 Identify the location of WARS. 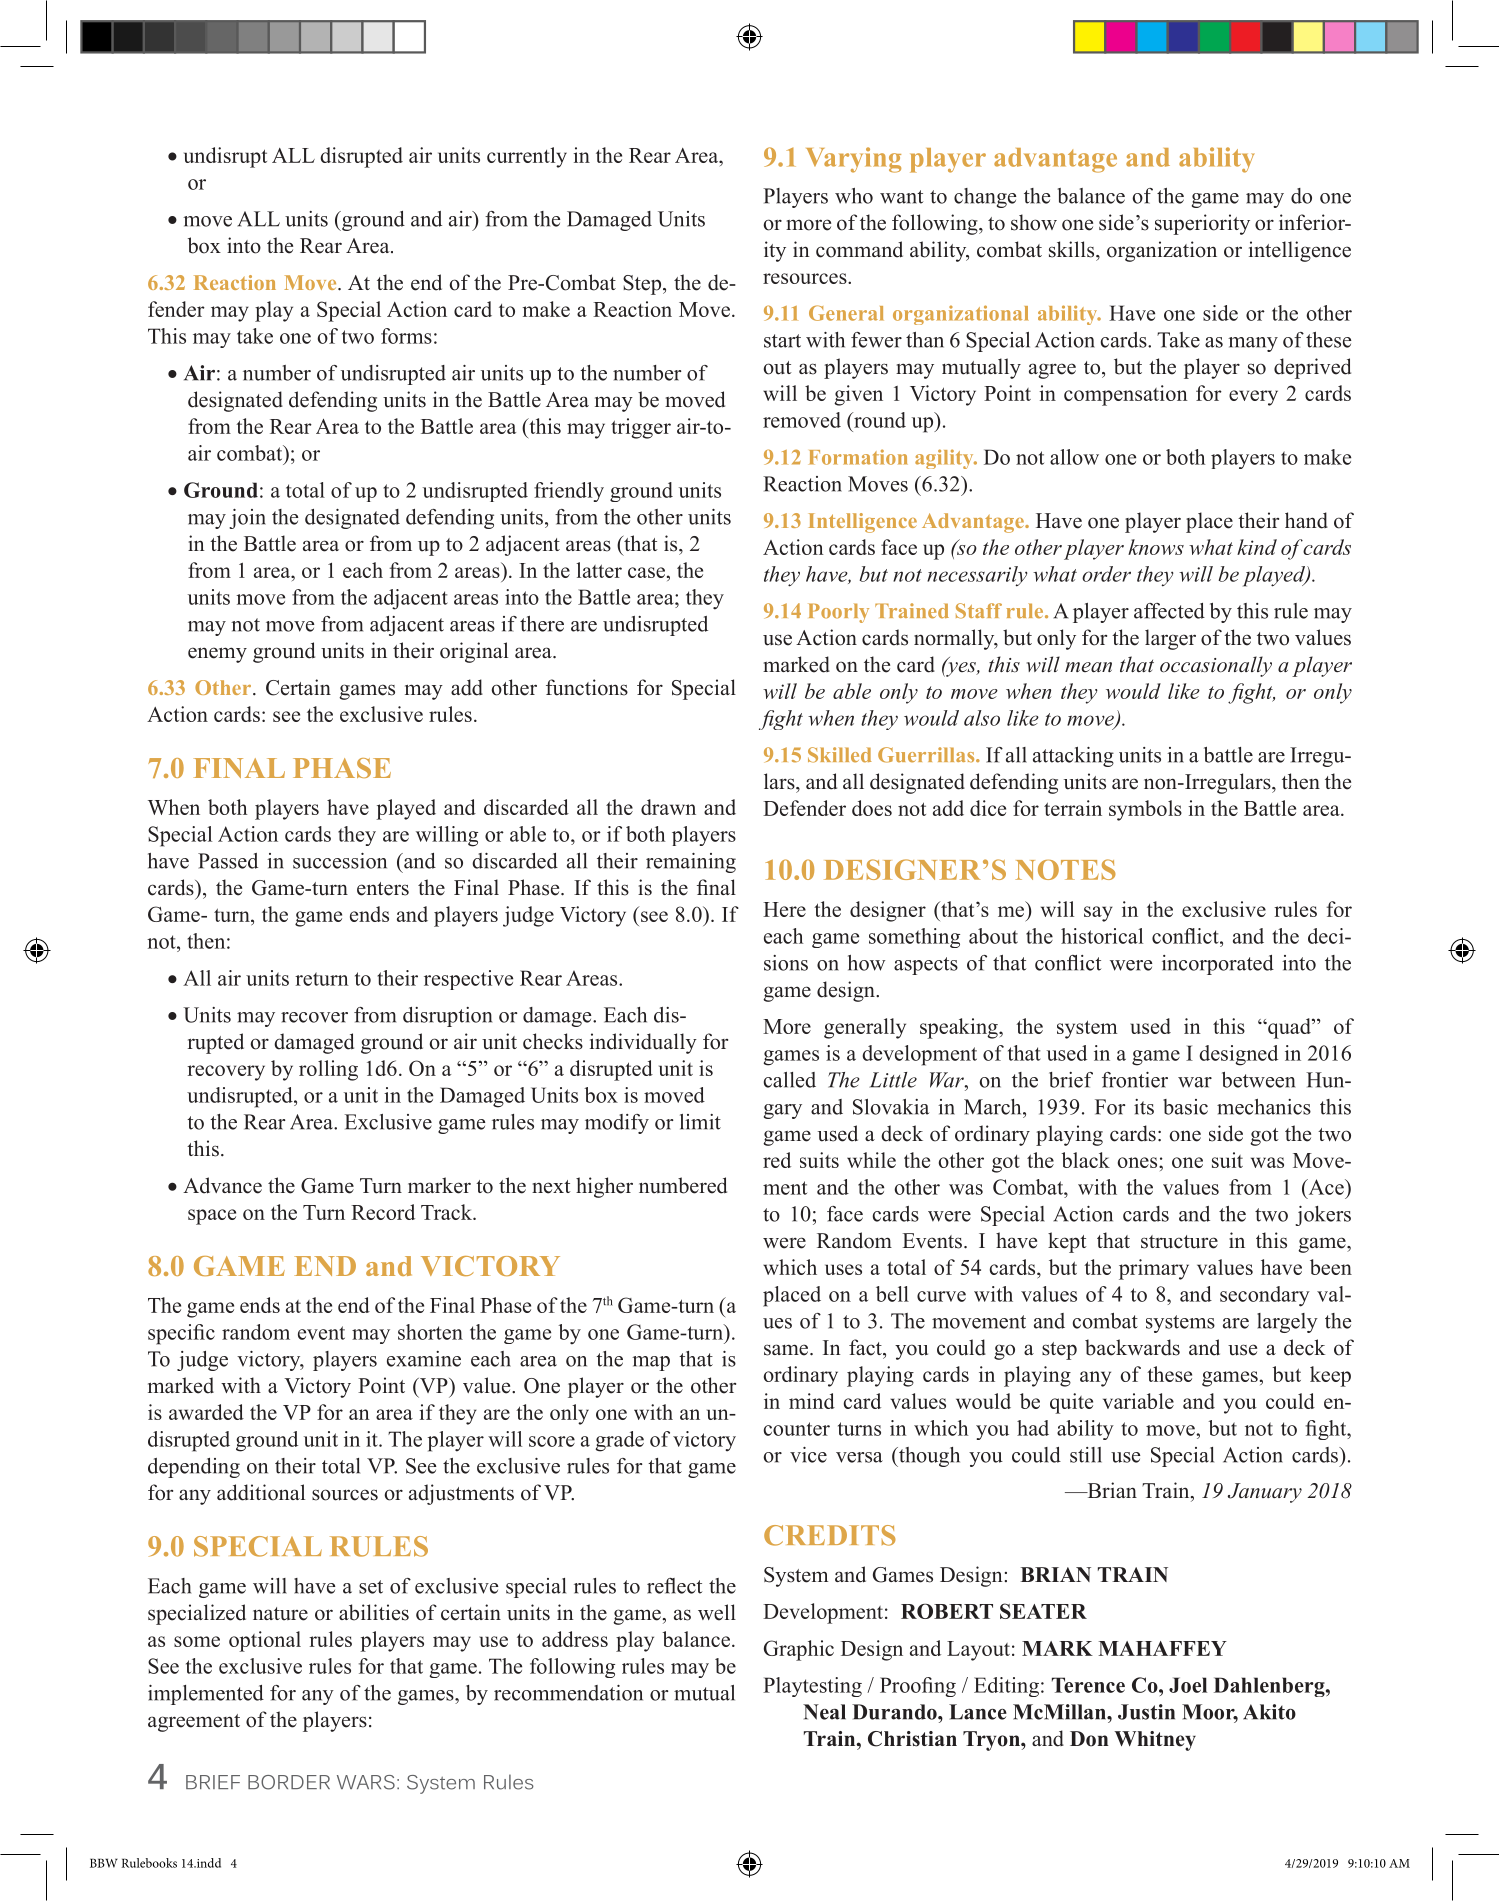
(366, 1782).
